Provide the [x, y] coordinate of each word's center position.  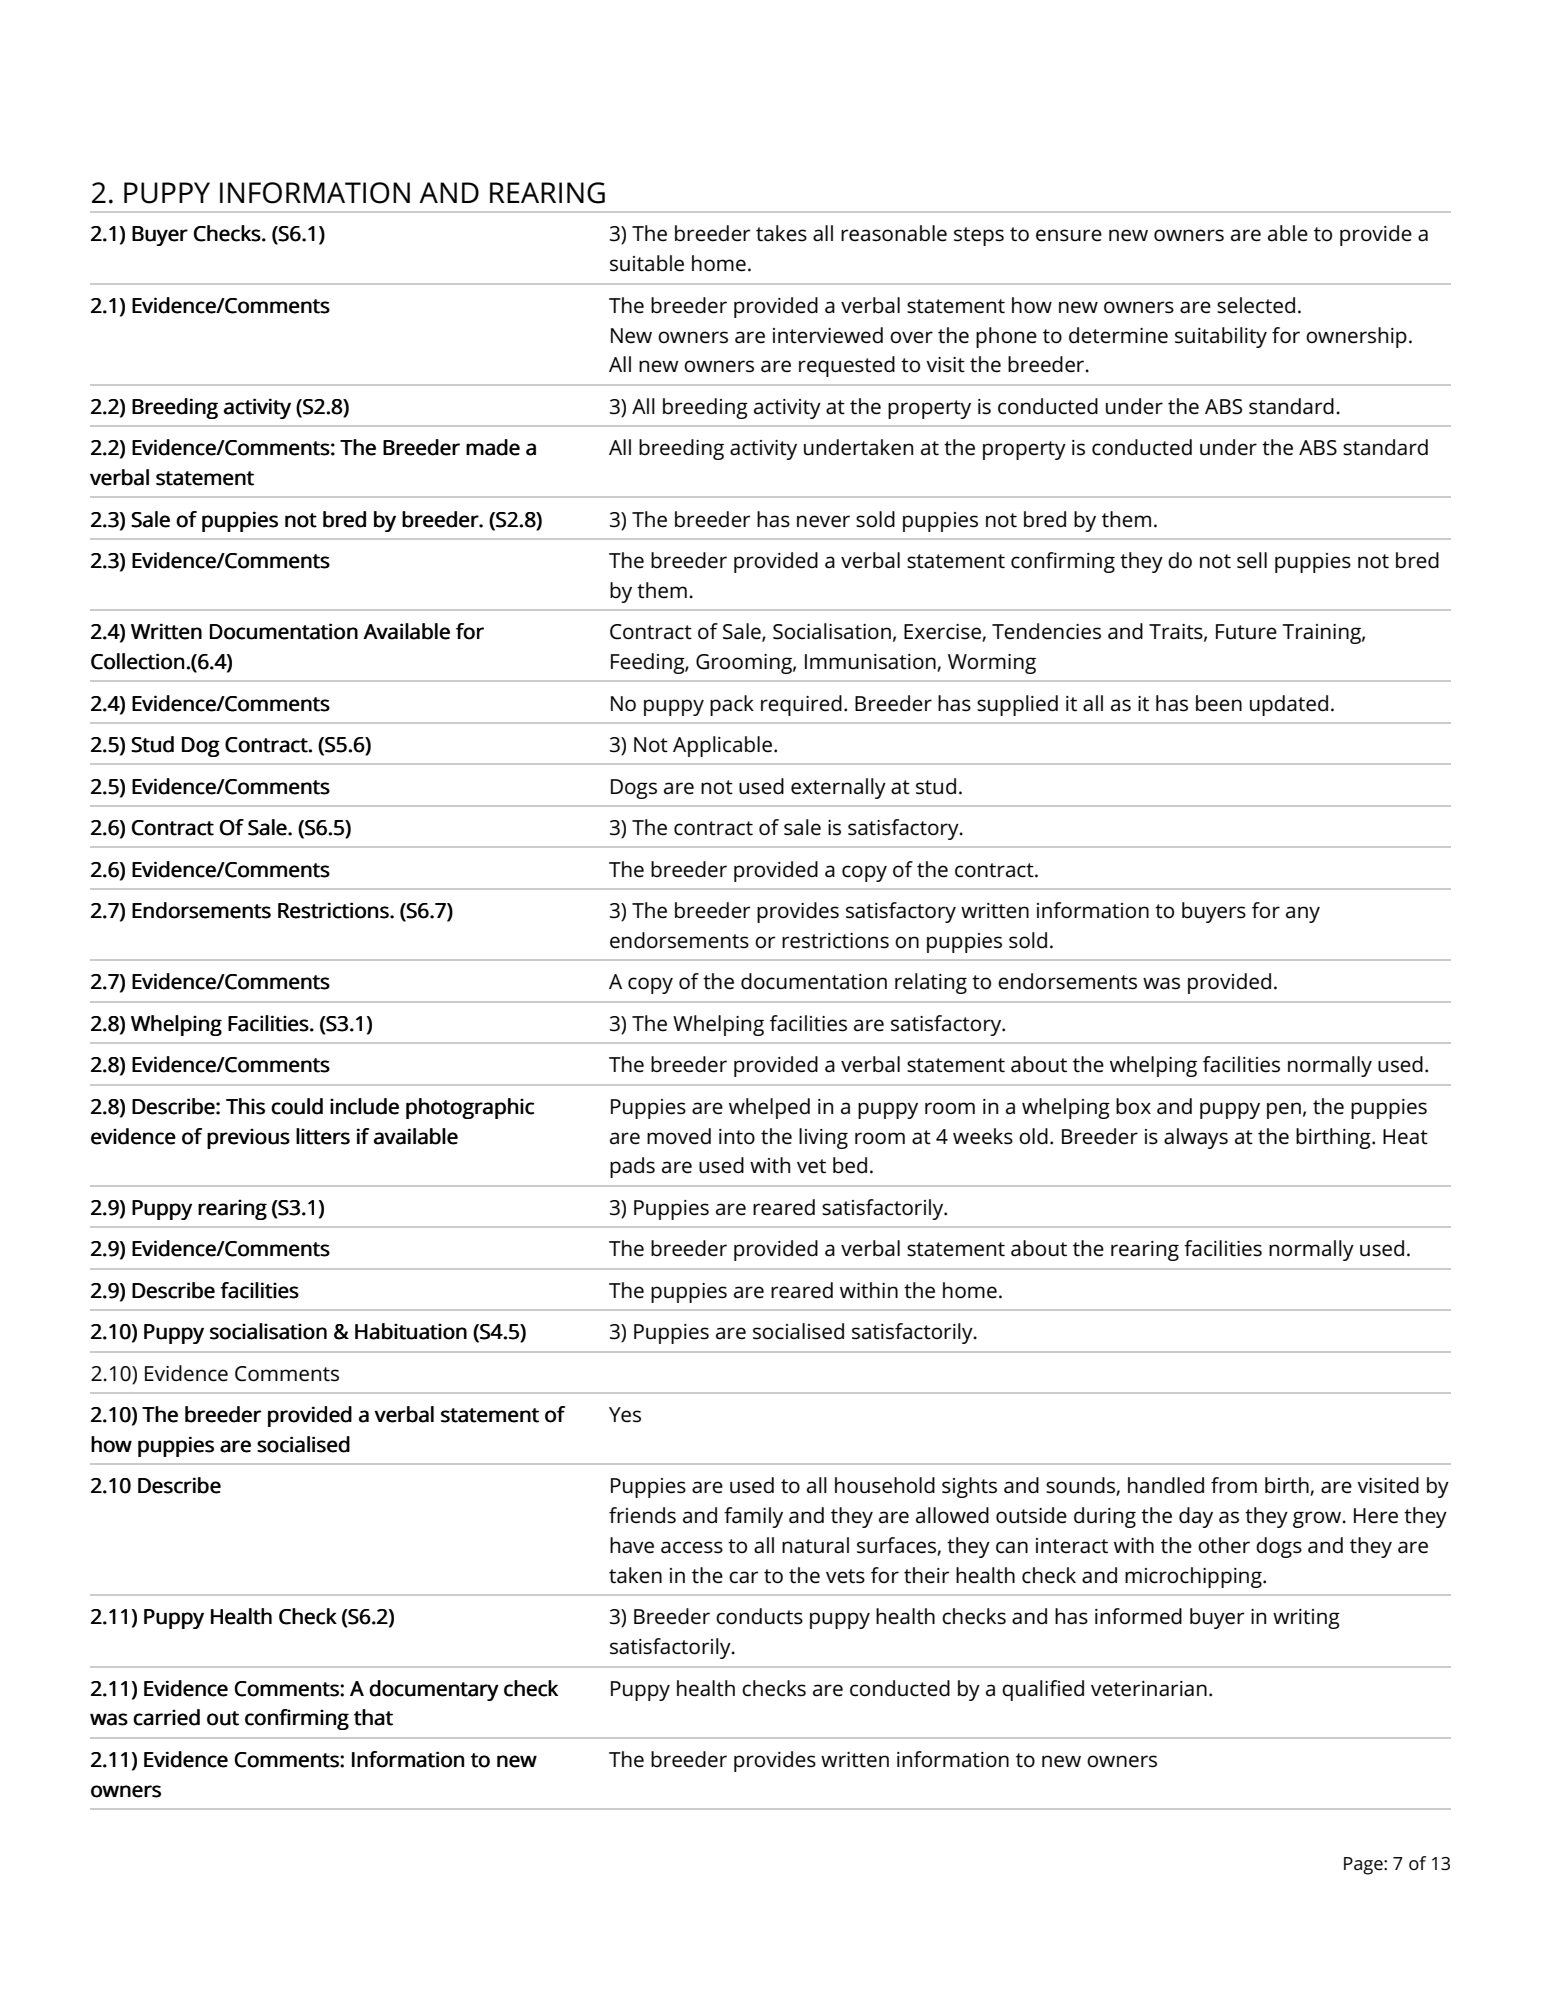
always [1196, 1138]
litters [323, 1136]
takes [781, 233]
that [373, 1717]
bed [850, 1165]
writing [1306, 1619]
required [801, 705]
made [493, 447]
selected [1256, 305]
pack [732, 705]
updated [1289, 705]
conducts [759, 1616]
